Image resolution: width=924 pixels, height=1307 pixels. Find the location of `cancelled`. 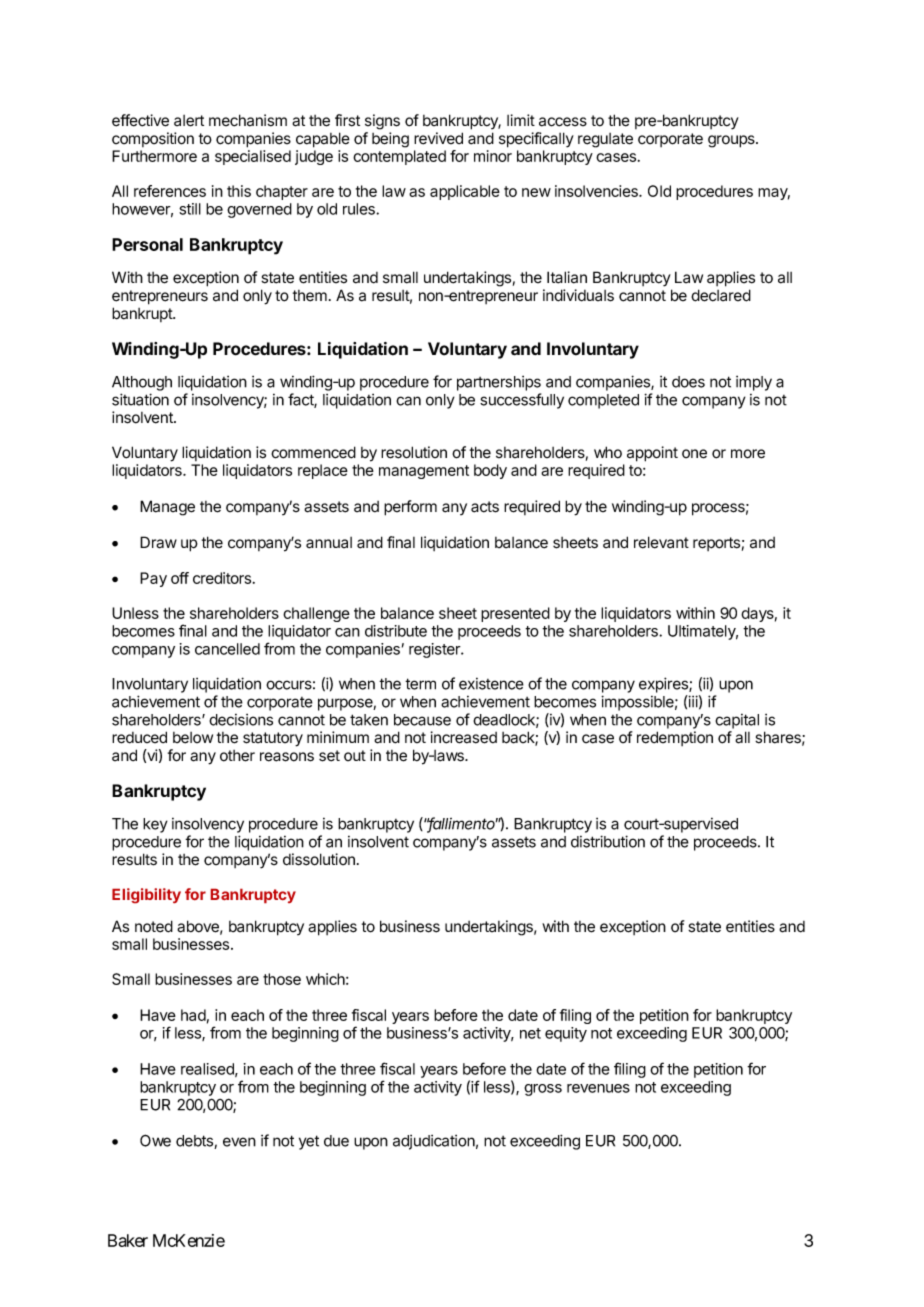

cancelled is located at coordinates (227, 649).
